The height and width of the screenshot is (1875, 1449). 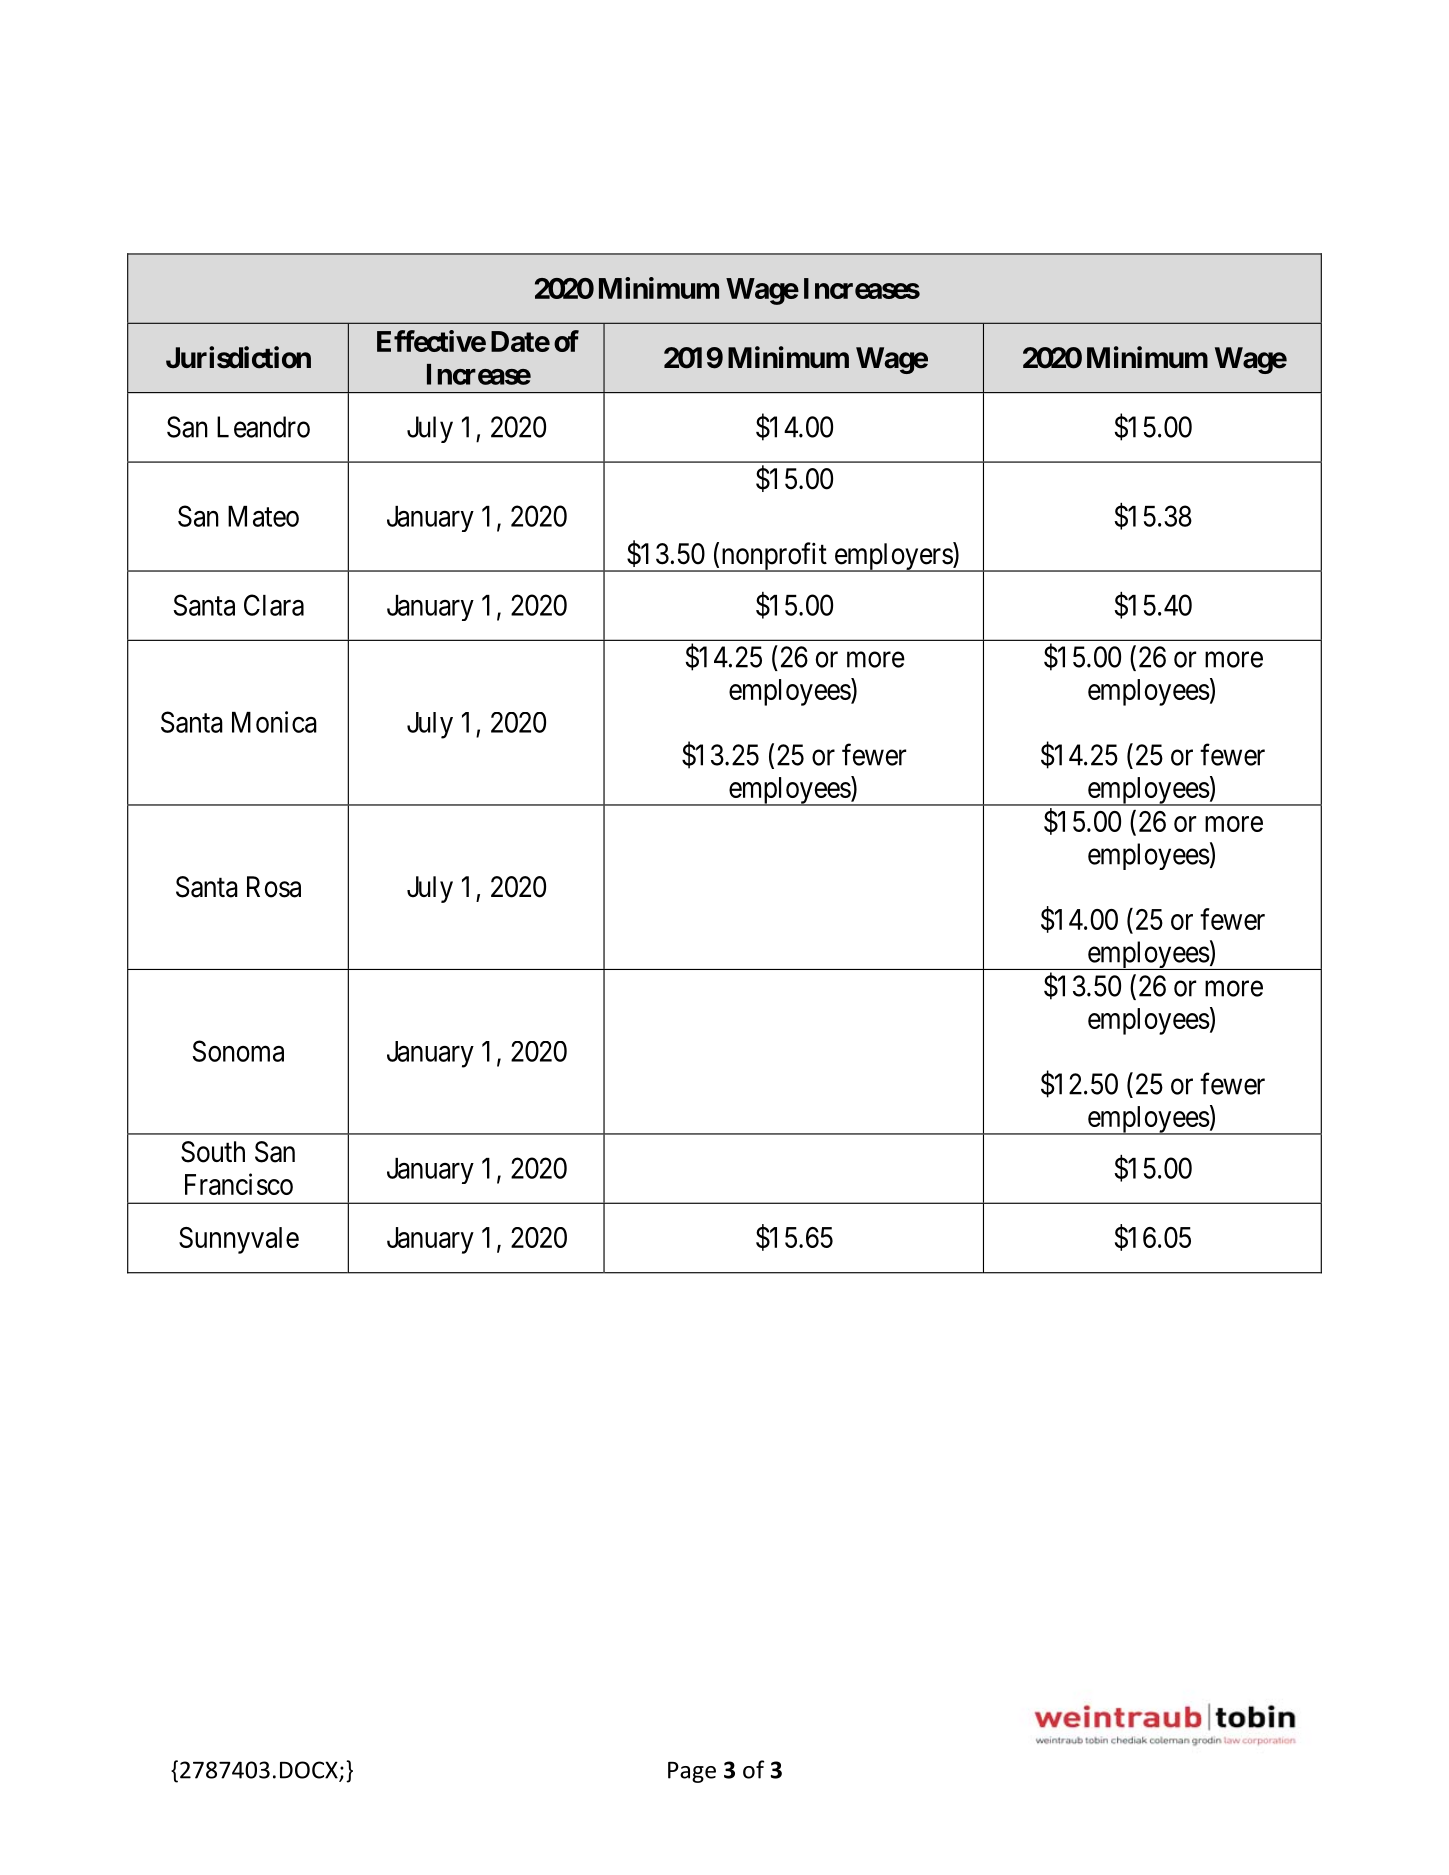 What do you see at coordinates (274, 605) in the screenshot?
I see `Clara` at bounding box center [274, 605].
